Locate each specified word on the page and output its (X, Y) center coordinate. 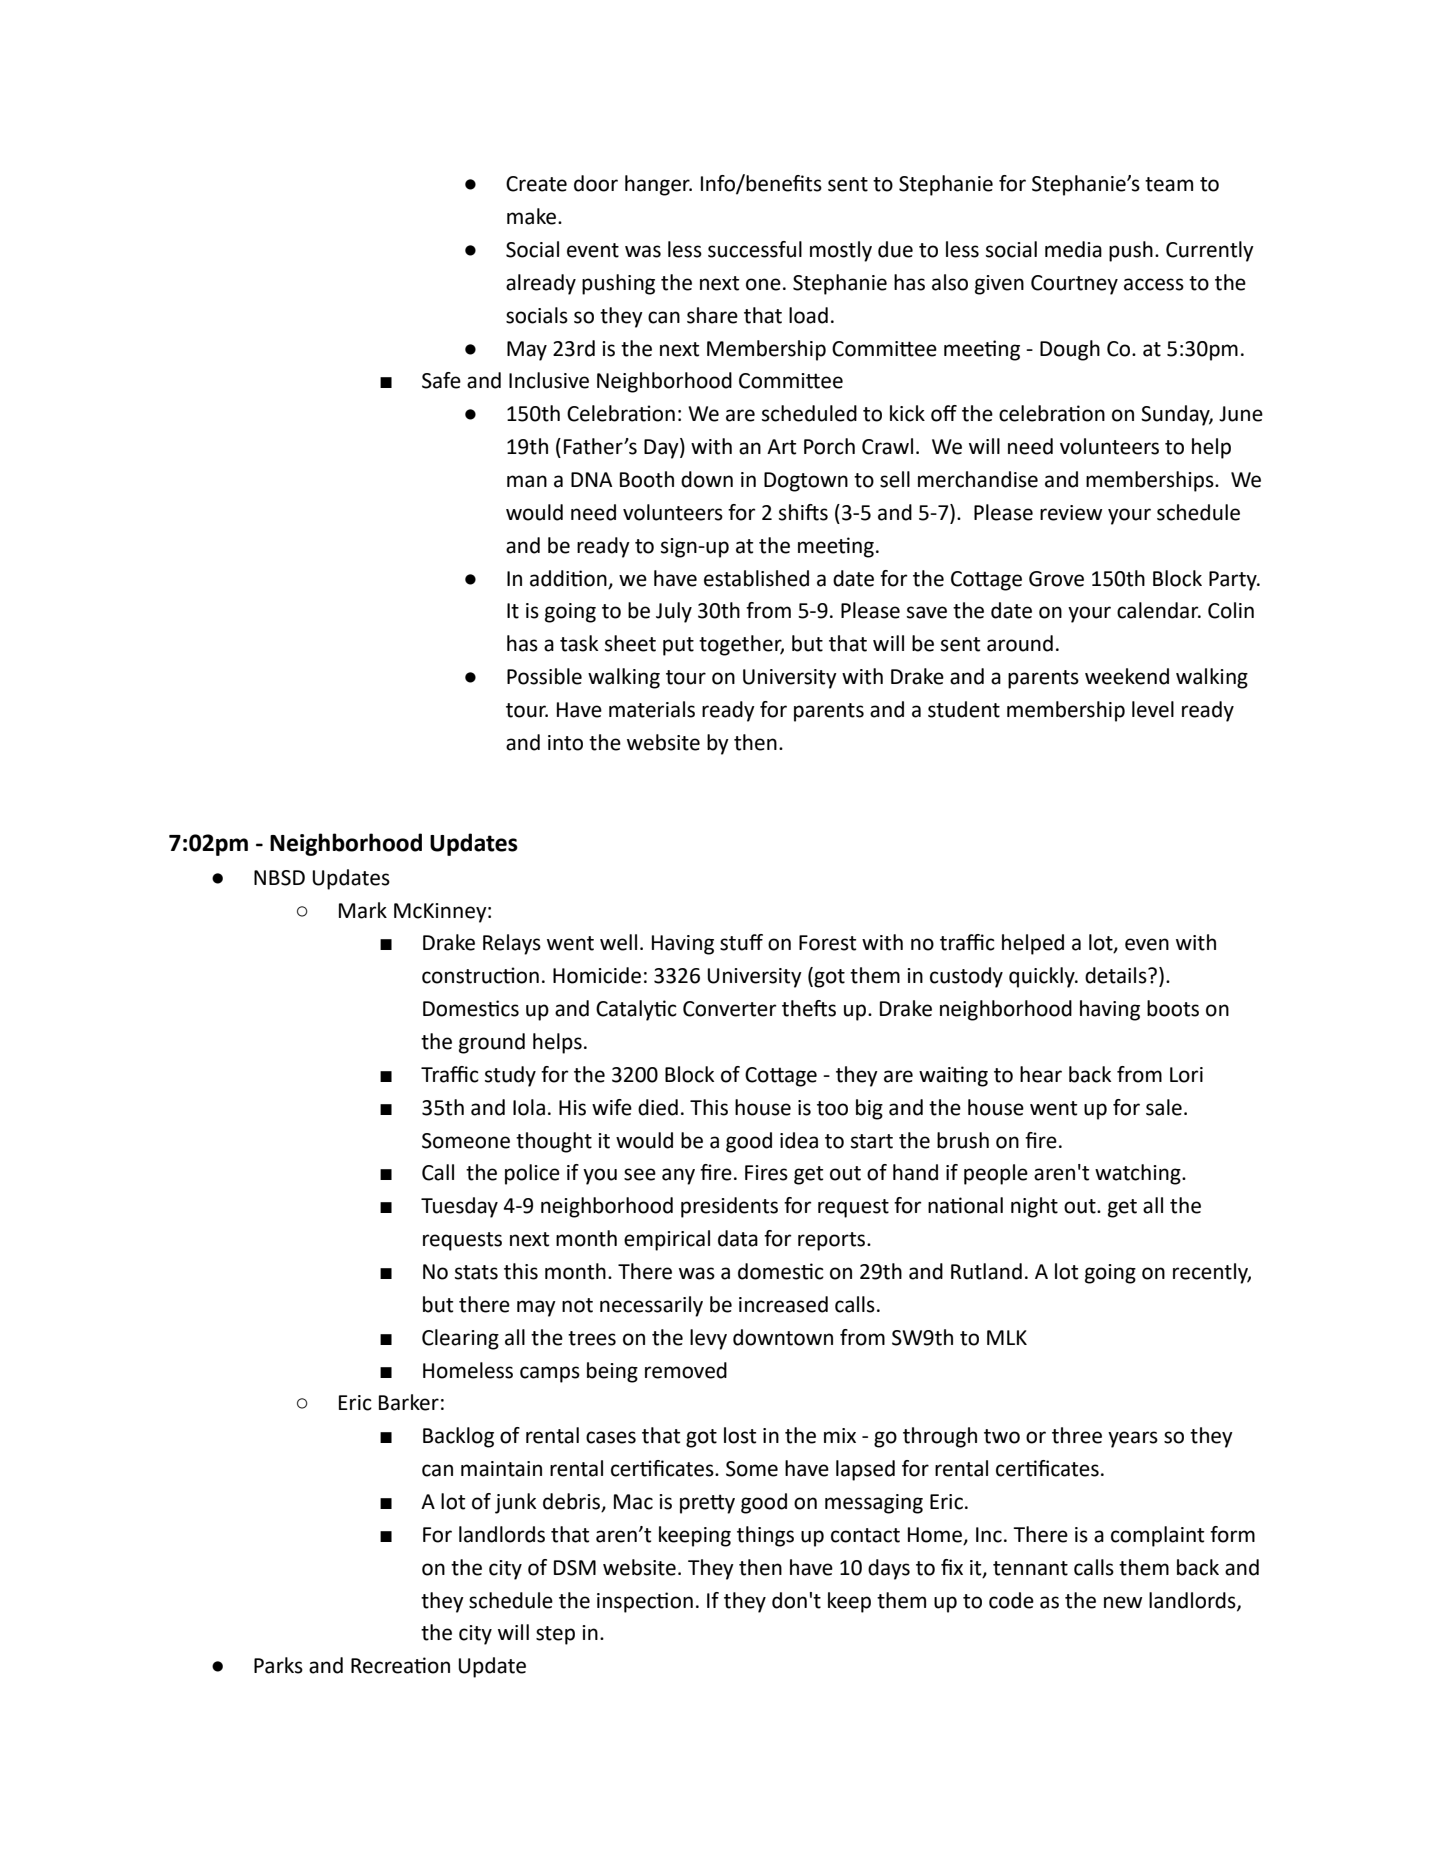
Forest (827, 943)
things (765, 1536)
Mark (363, 910)
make (533, 216)
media (1073, 249)
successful (755, 249)
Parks (278, 1665)
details (1117, 975)
